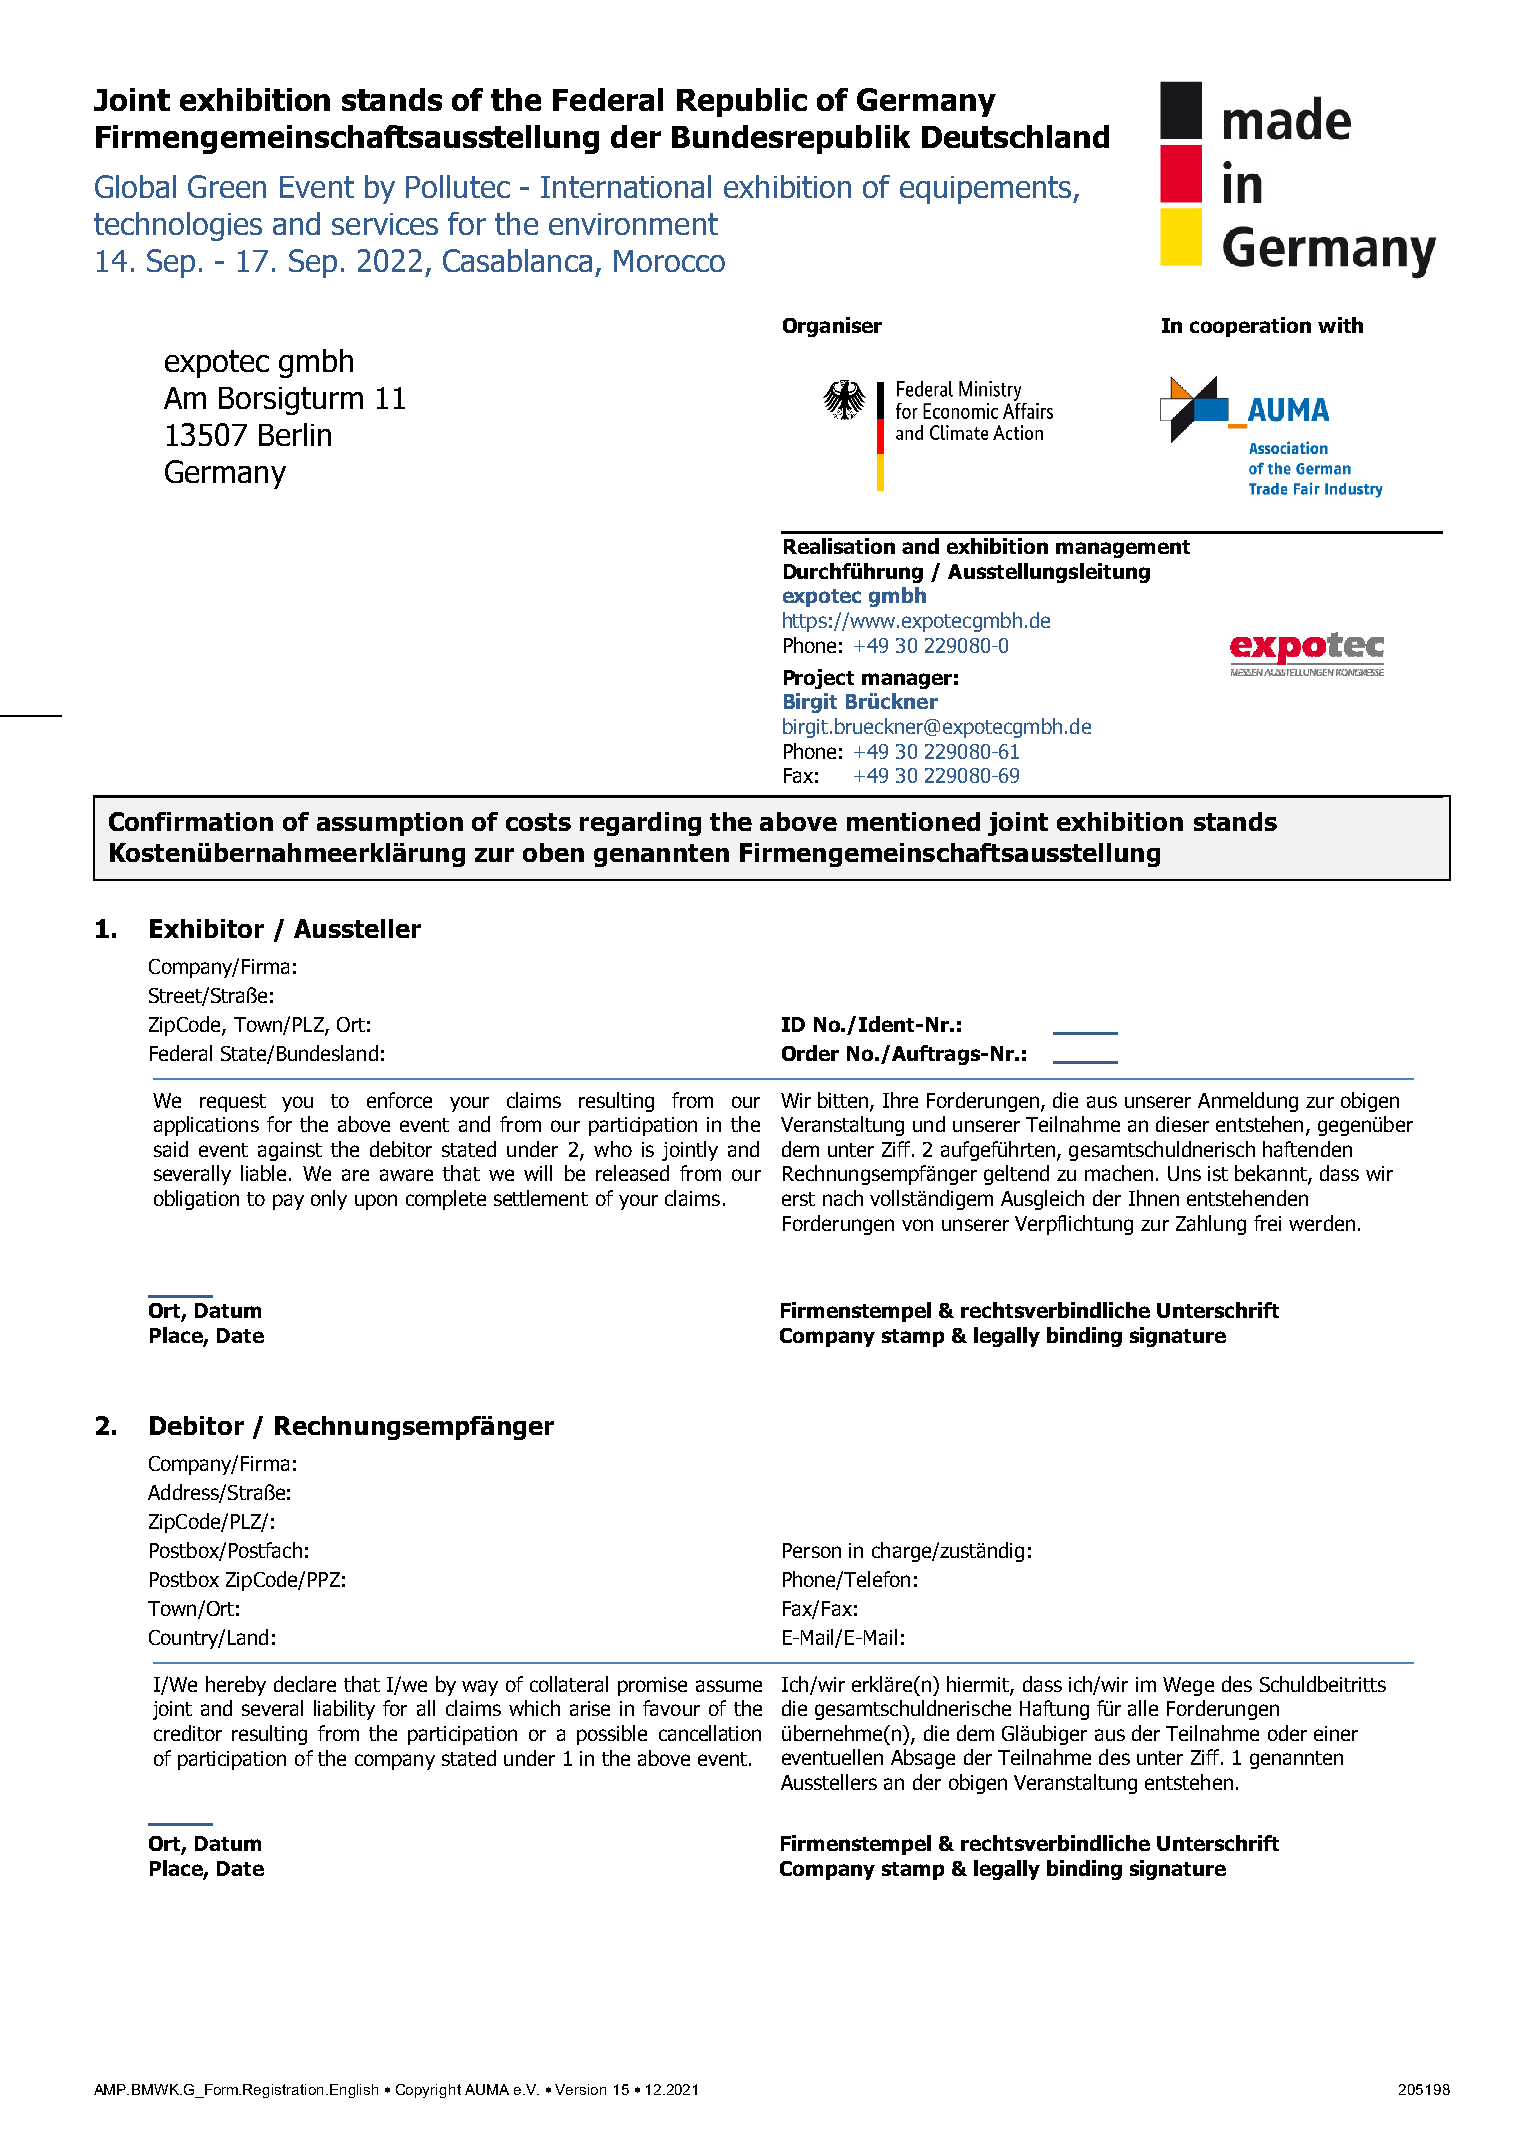 The width and height of the image is (1518, 2148). Describe the element at coordinates (1287, 1733) in the image. I see `oder` at that location.
